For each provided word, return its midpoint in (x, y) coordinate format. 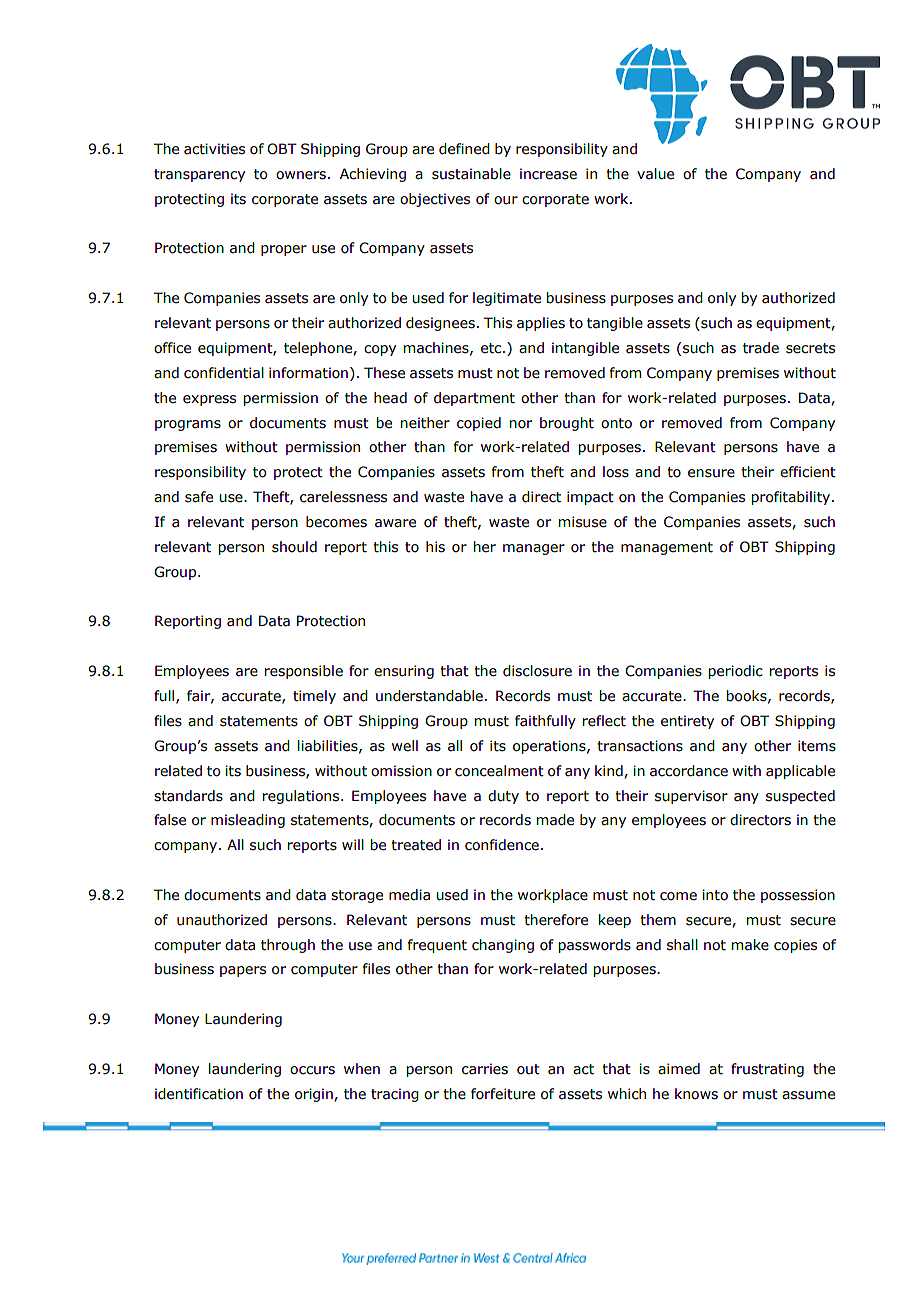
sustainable (471, 174)
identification (199, 1094)
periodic (736, 672)
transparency (199, 175)
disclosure (537, 671)
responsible (304, 672)
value (655, 174)
